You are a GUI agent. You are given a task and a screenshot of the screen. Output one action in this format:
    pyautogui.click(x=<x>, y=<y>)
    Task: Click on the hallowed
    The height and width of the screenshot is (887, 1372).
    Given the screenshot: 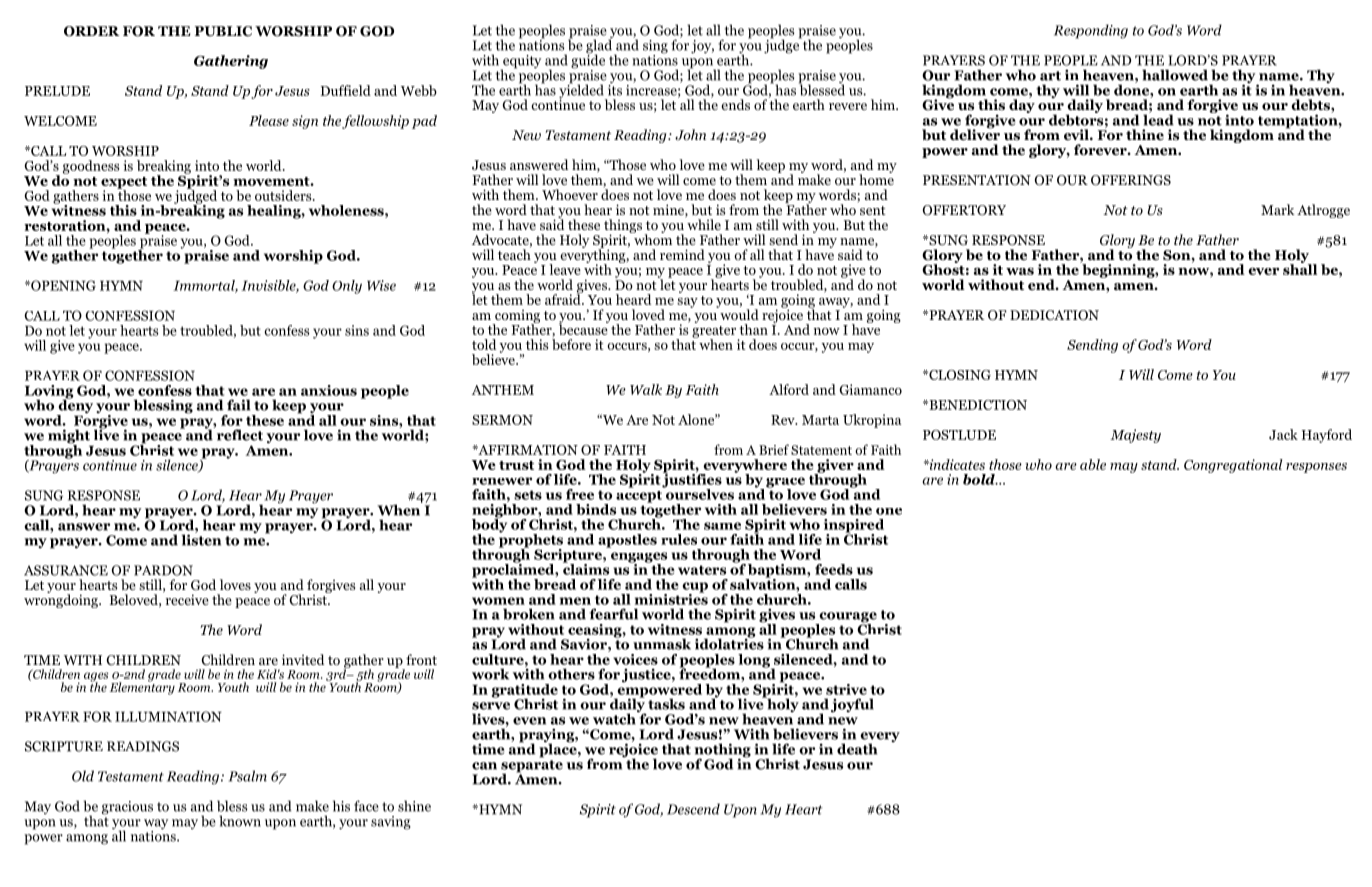 What is the action you would take?
    pyautogui.click(x=1175, y=75)
